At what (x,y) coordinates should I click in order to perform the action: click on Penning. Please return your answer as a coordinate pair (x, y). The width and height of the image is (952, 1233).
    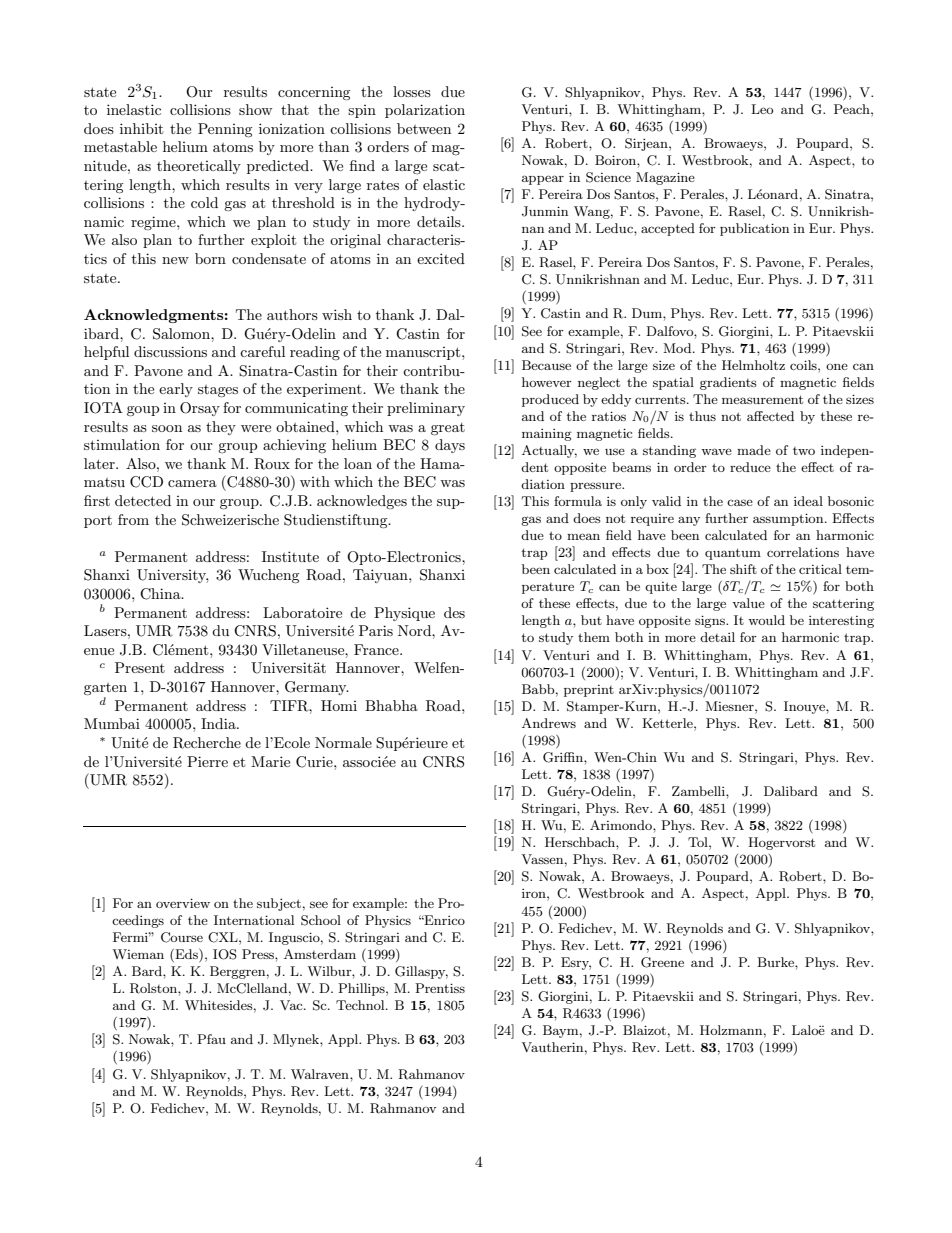
    Looking at the image, I should click on (225, 130).
